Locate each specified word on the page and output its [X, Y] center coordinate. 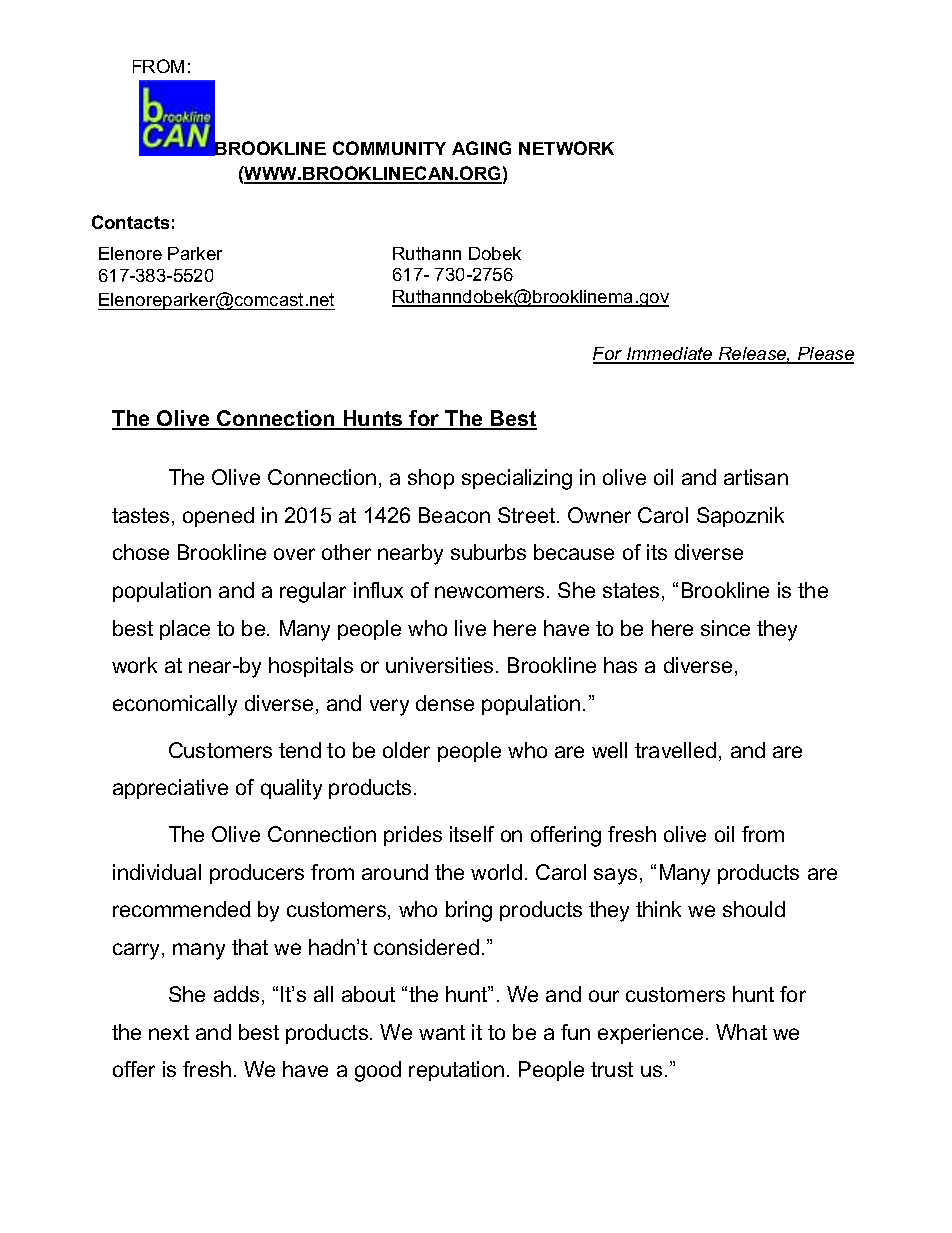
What [741, 1032]
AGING [481, 148]
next [169, 1032]
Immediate [670, 355]
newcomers [489, 592]
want [442, 1032]
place [185, 630]
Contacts [130, 222]
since [725, 628]
